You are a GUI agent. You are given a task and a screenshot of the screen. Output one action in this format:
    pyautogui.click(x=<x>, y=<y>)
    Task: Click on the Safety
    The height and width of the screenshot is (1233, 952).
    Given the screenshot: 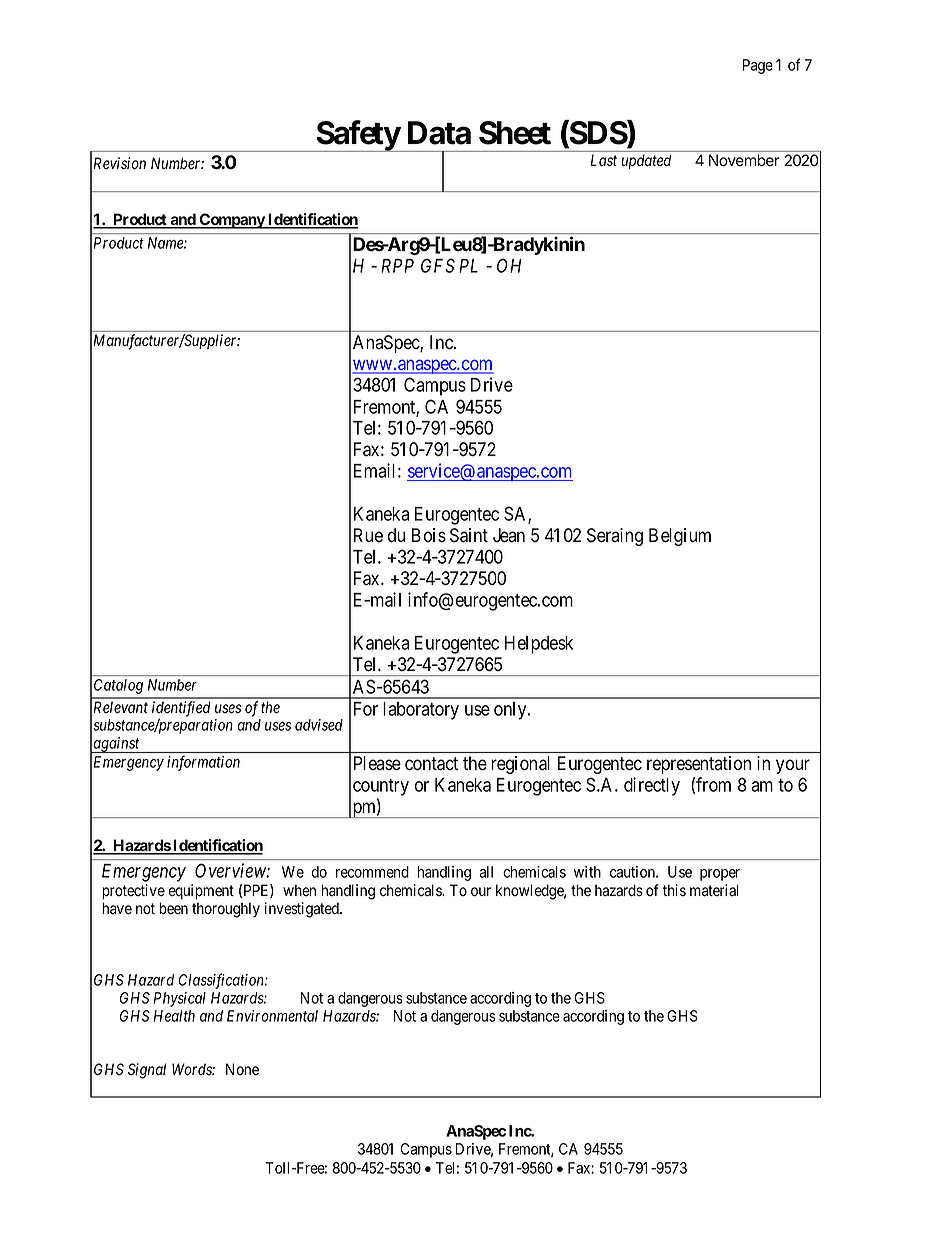 What is the action you would take?
    pyautogui.click(x=357, y=136)
